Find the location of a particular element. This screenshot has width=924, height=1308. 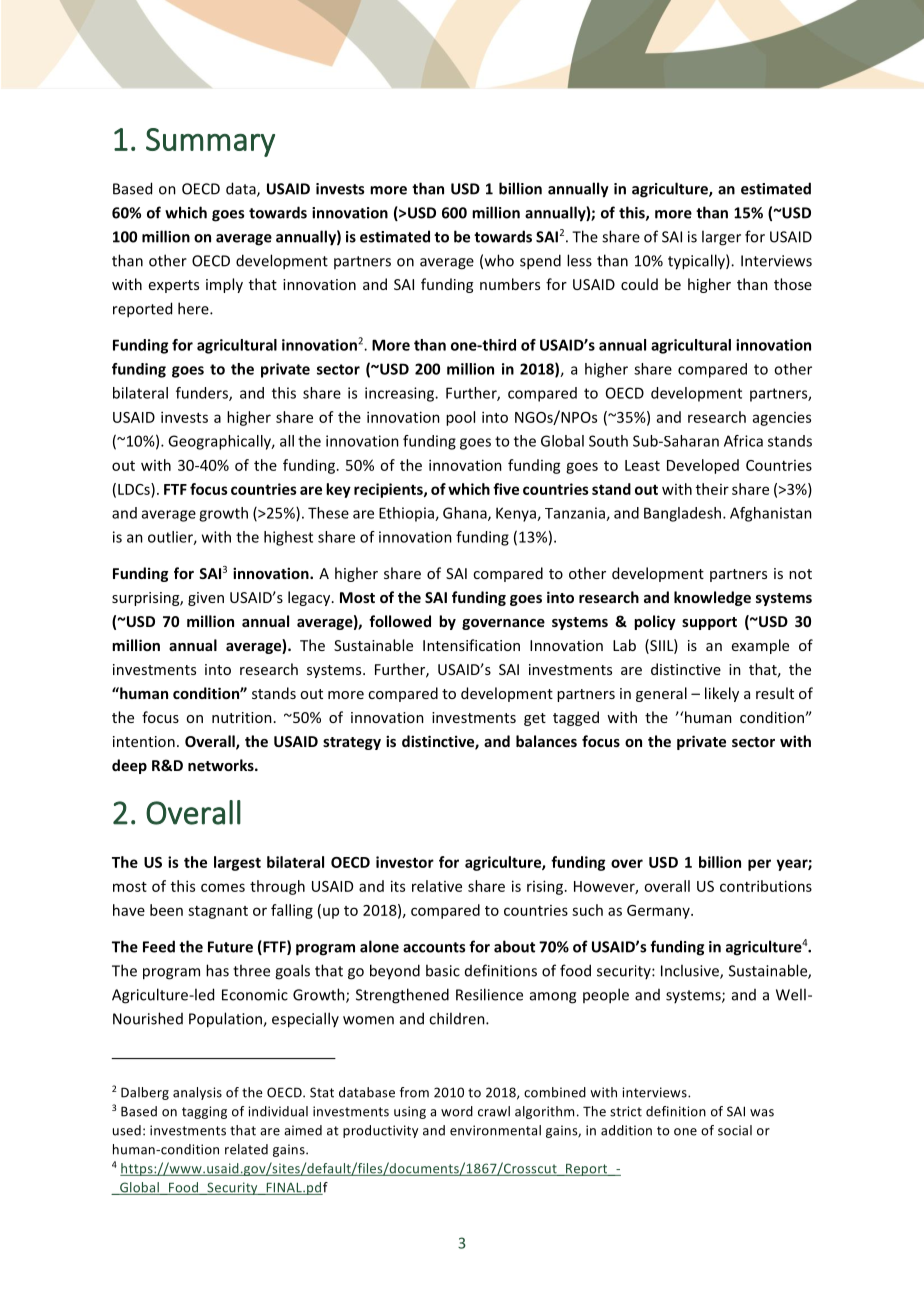

Summary is located at coordinates (210, 142).
